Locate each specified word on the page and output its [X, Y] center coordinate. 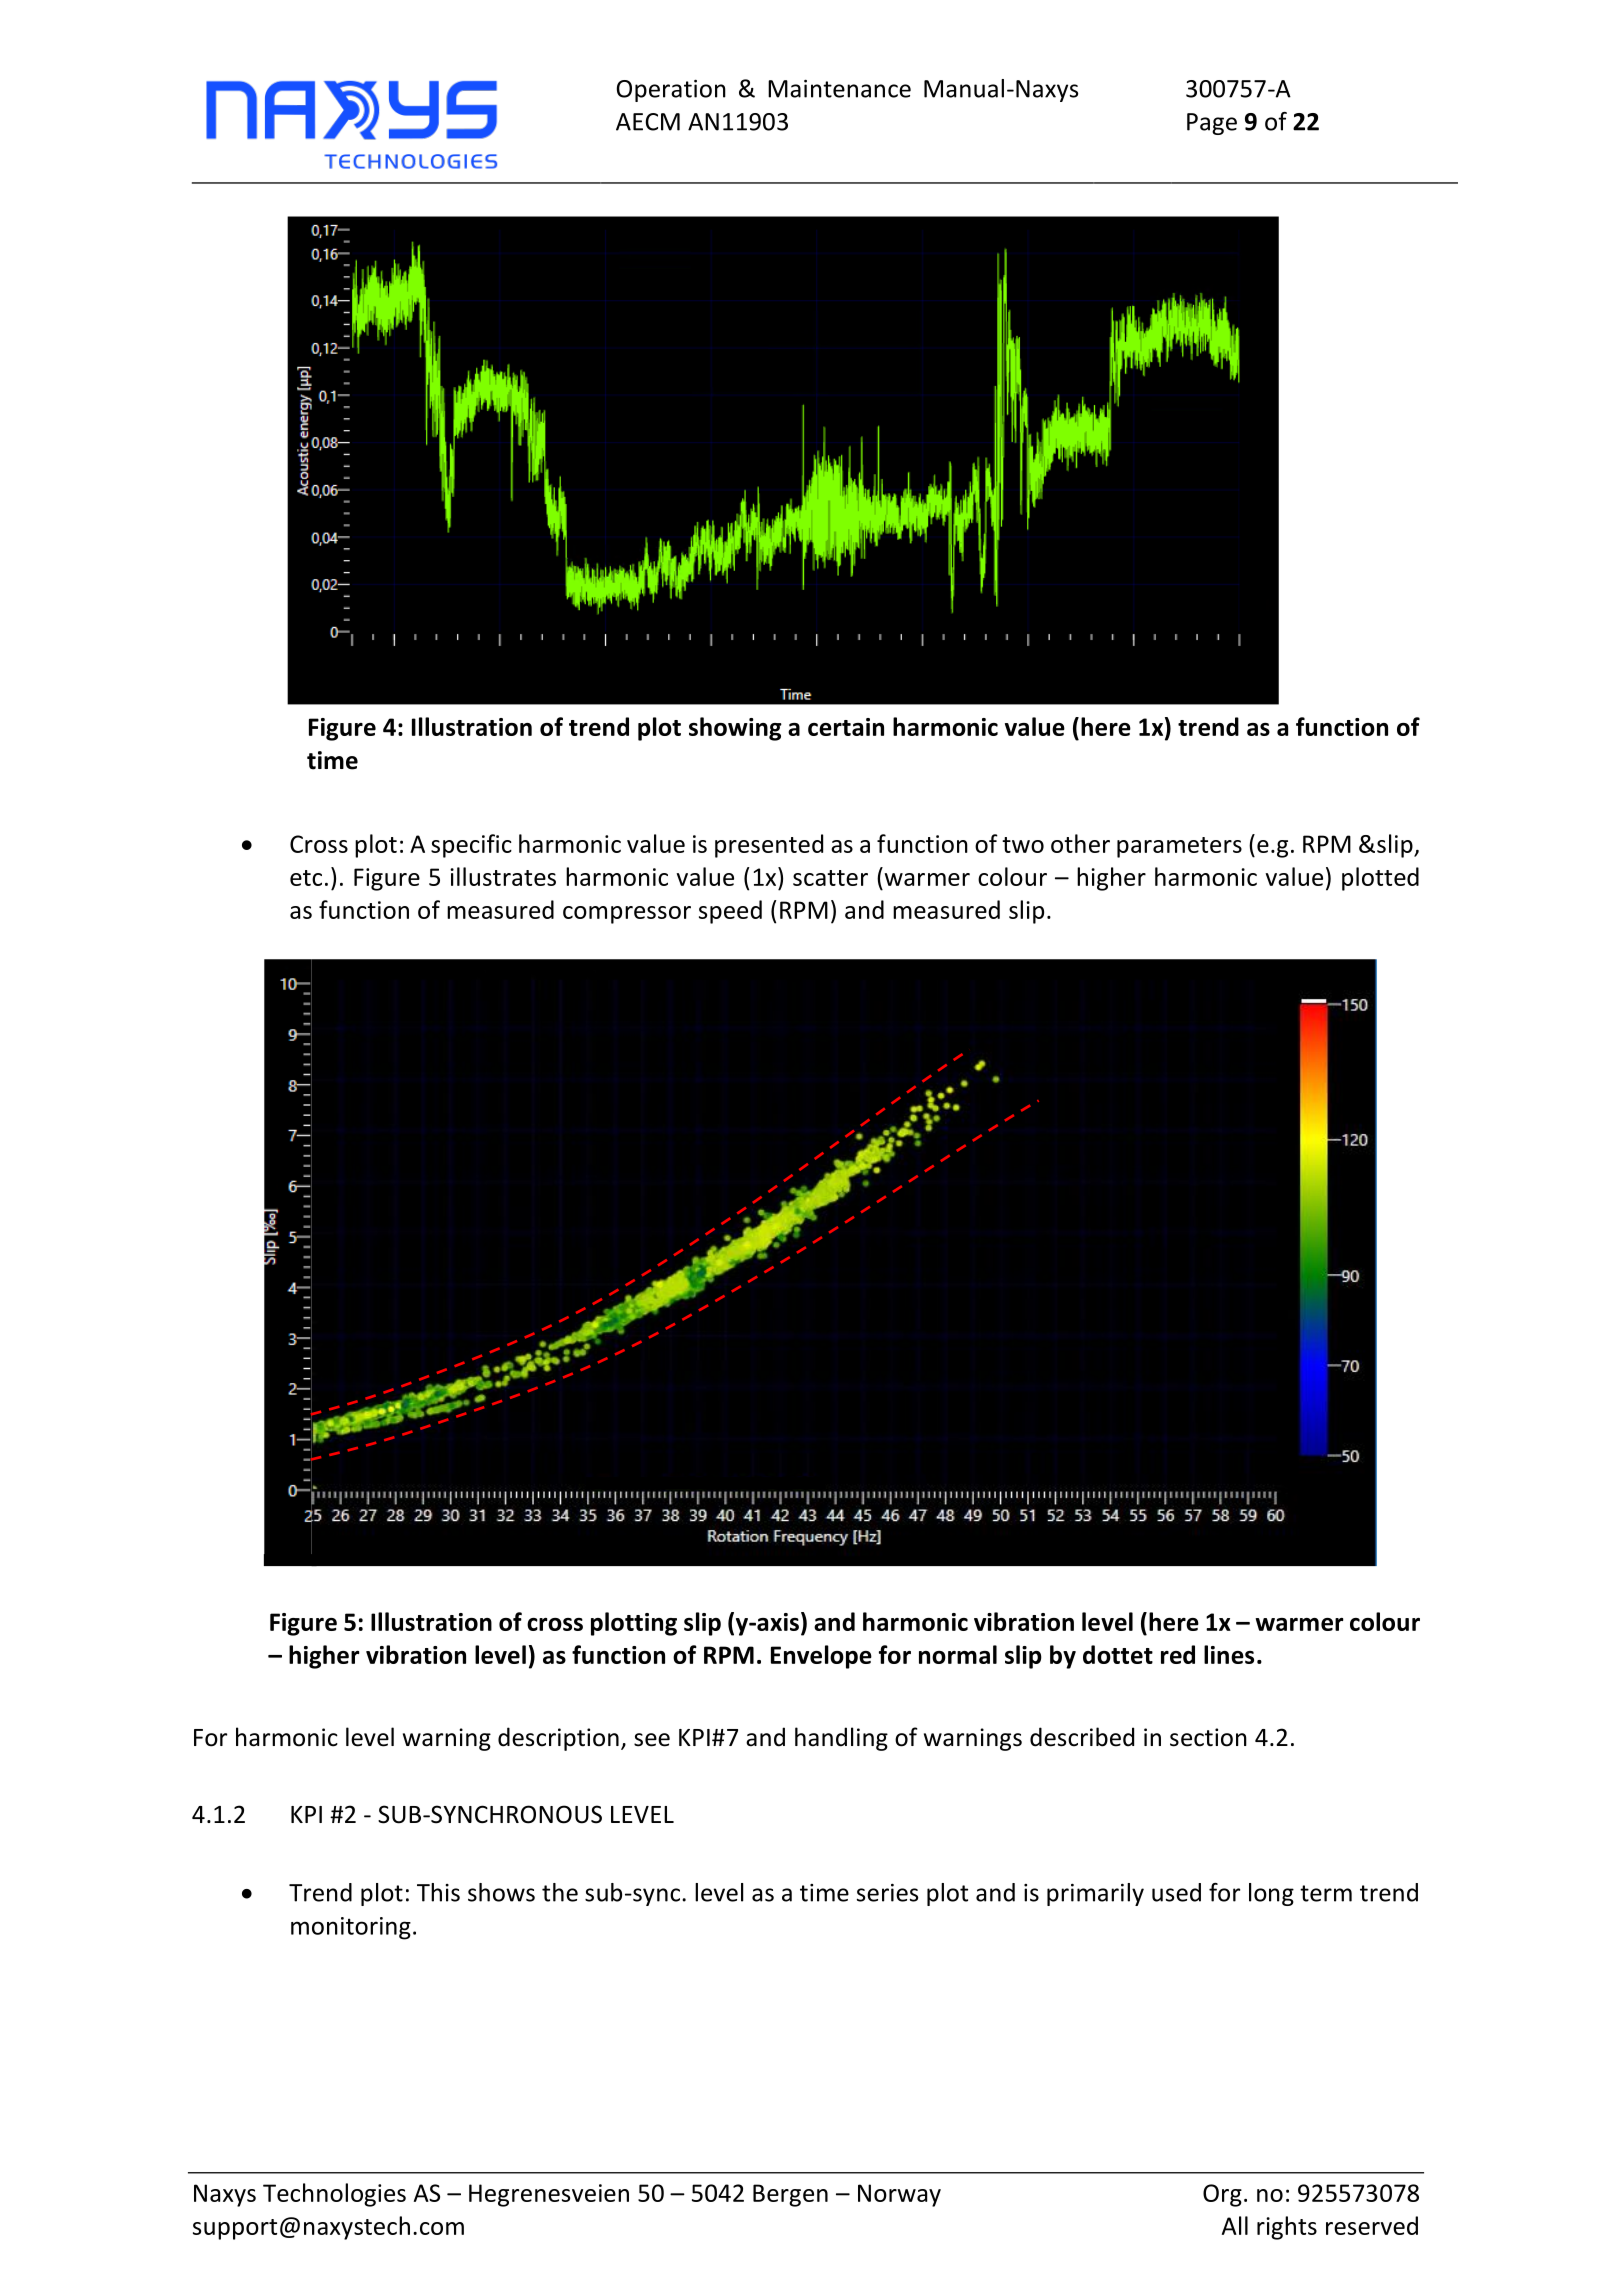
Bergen [790, 2195]
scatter [830, 878]
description [558, 1739]
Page [1212, 124]
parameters [1179, 847]
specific [471, 846]
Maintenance [839, 89]
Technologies [334, 2195]
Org [1222, 2195]
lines [1229, 1654]
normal [958, 1654]
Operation [671, 91]
